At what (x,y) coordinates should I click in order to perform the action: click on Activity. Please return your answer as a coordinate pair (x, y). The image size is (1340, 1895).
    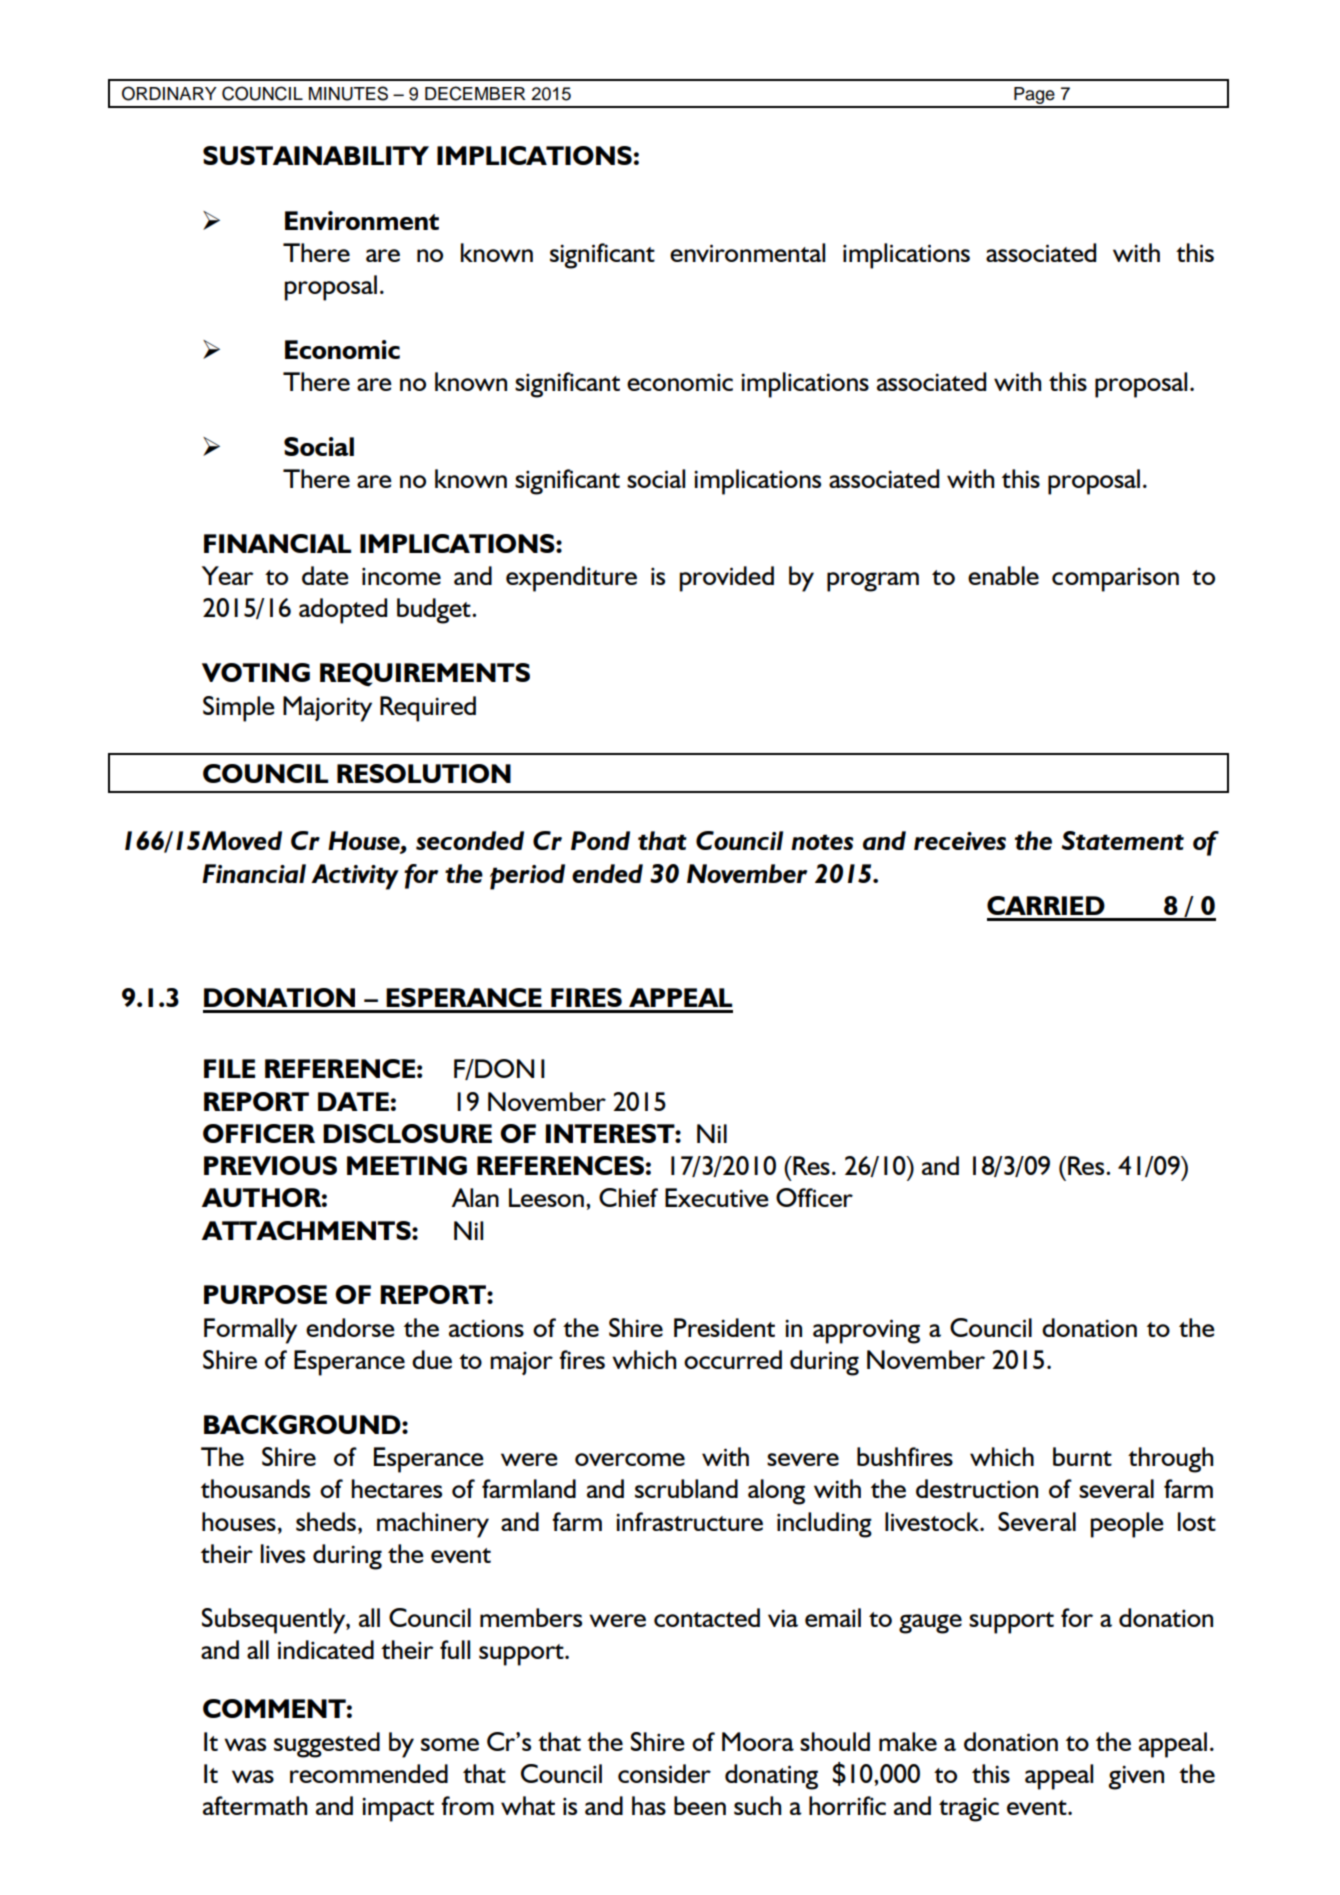
    Looking at the image, I should click on (355, 877).
